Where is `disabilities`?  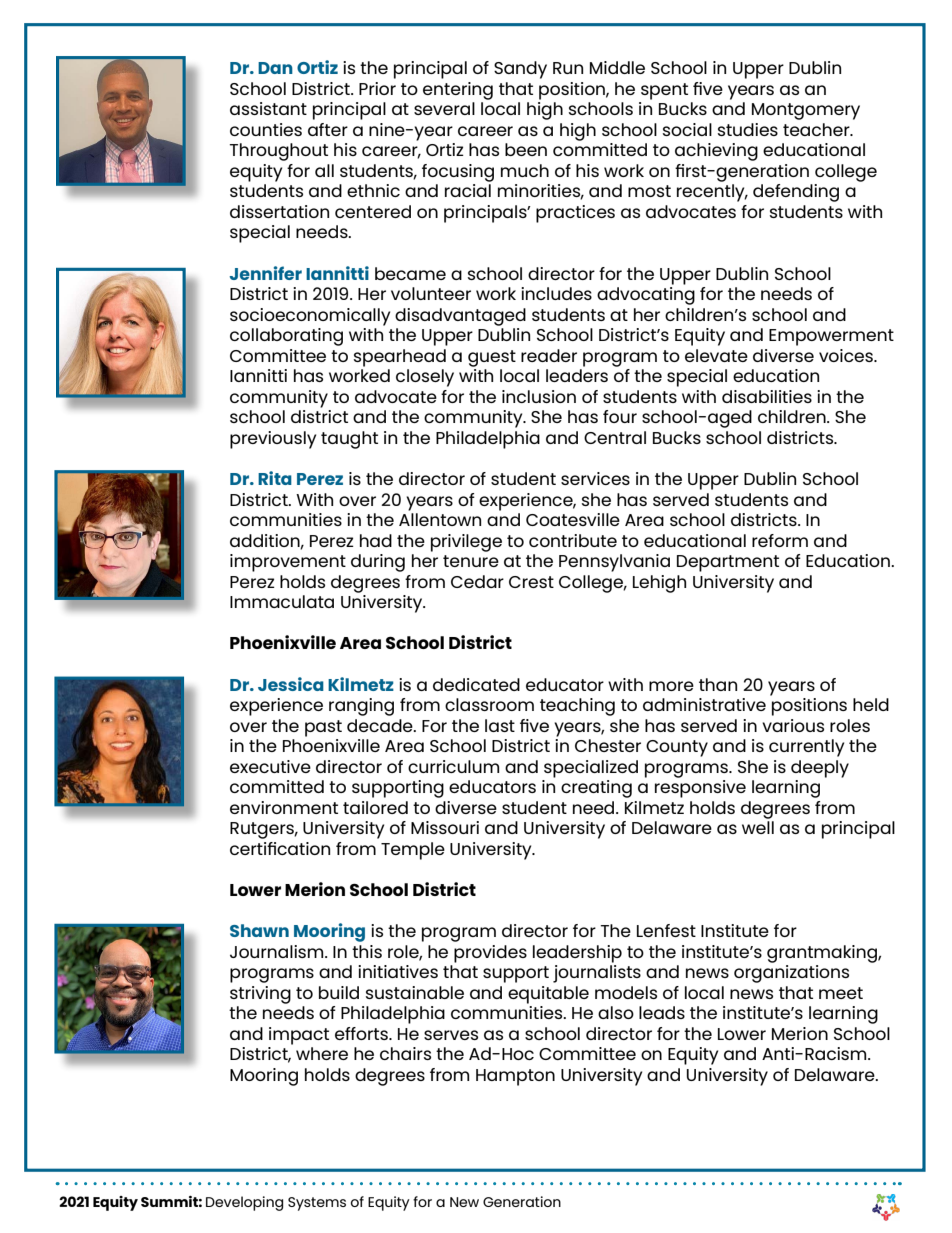
disabilities is located at coordinates (767, 396).
